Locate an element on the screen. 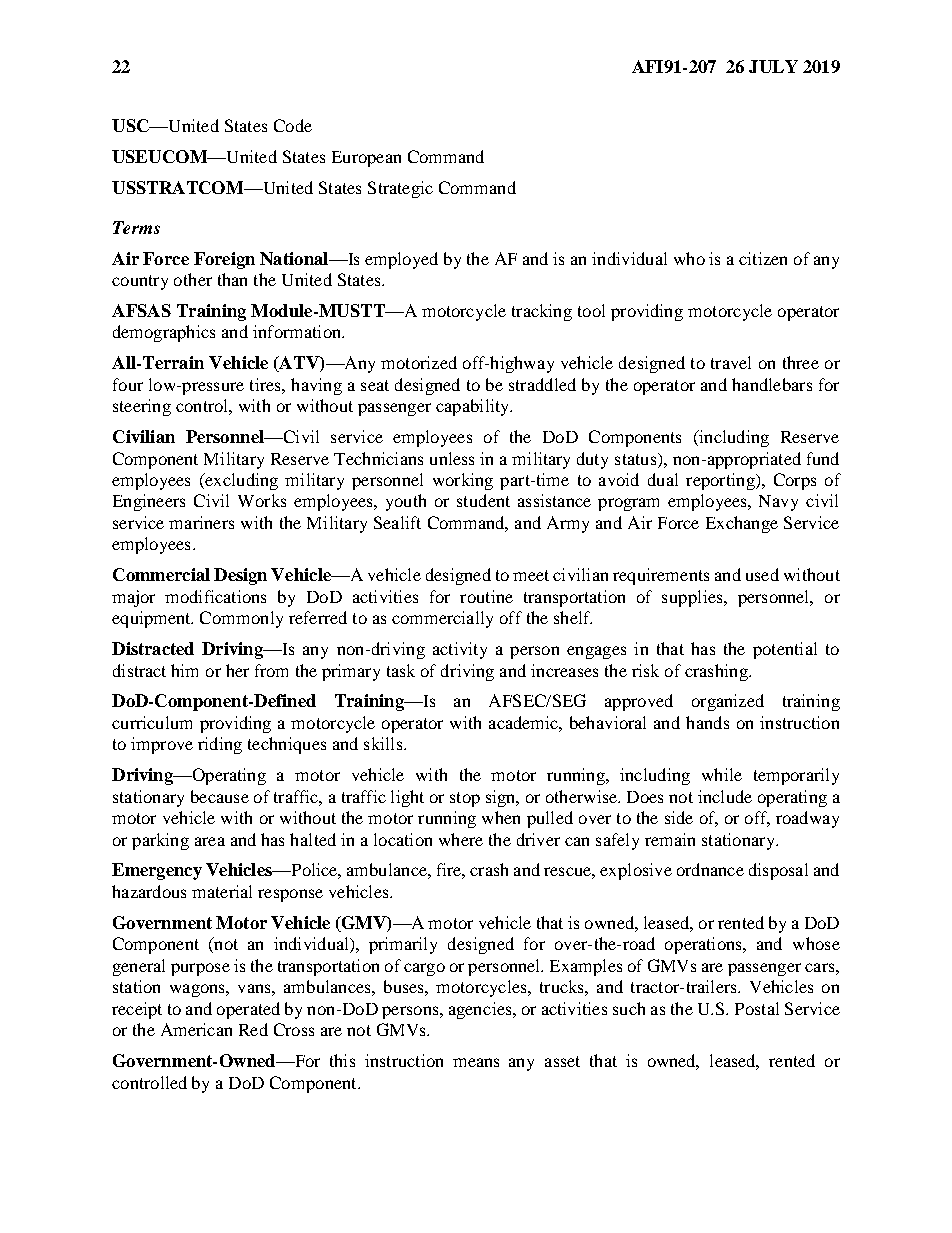  citizen is located at coordinates (763, 258).
